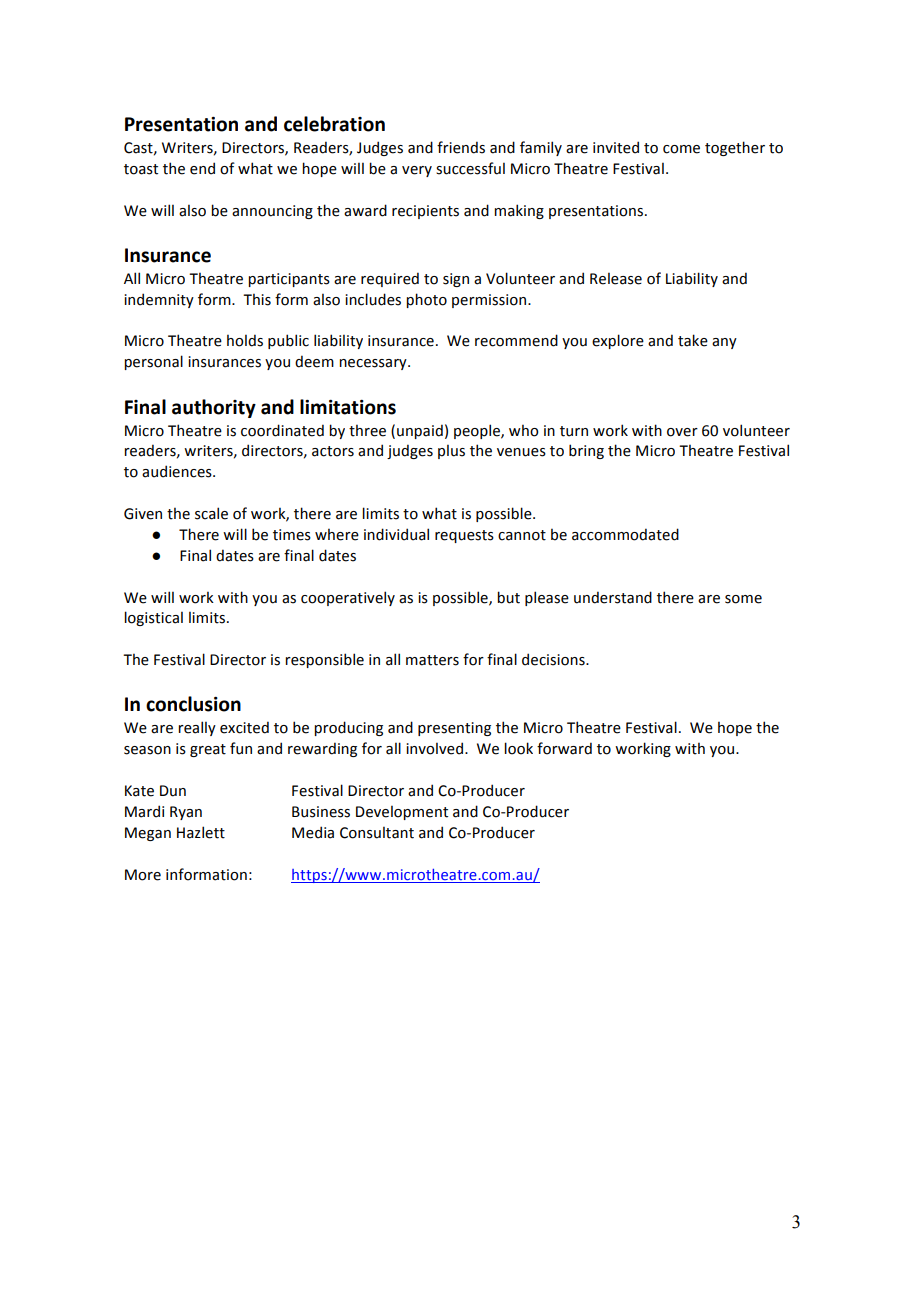 This image has height=1308, width=924. I want to click on come, so click(681, 149).
